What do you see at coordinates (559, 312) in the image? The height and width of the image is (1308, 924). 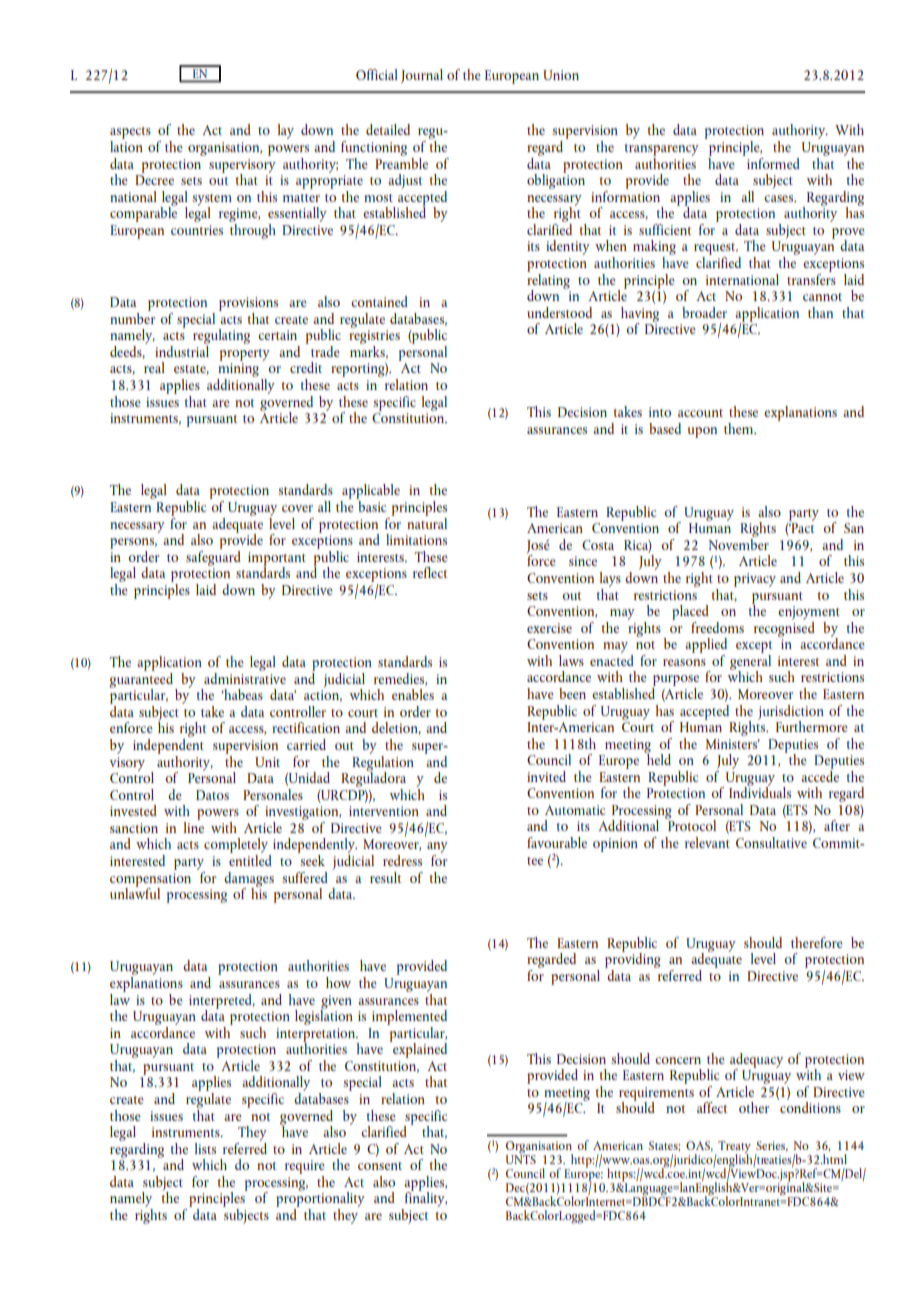 I see `understood` at bounding box center [559, 312].
